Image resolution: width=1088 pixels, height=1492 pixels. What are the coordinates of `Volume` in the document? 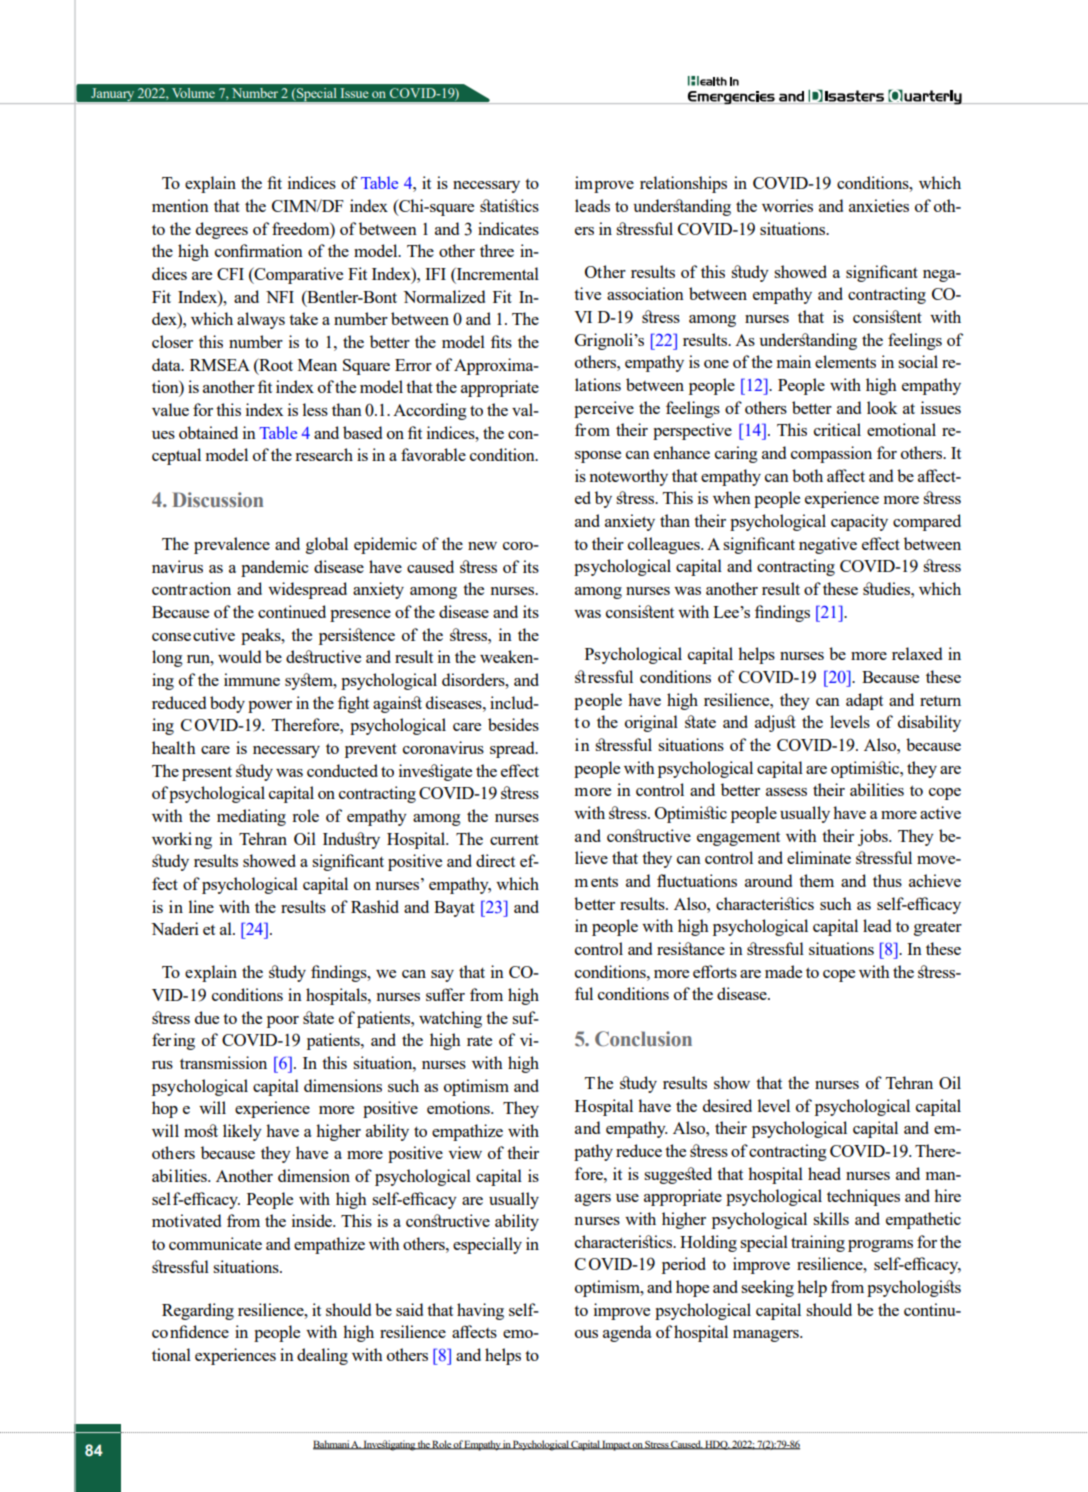 It's located at (193, 93).
